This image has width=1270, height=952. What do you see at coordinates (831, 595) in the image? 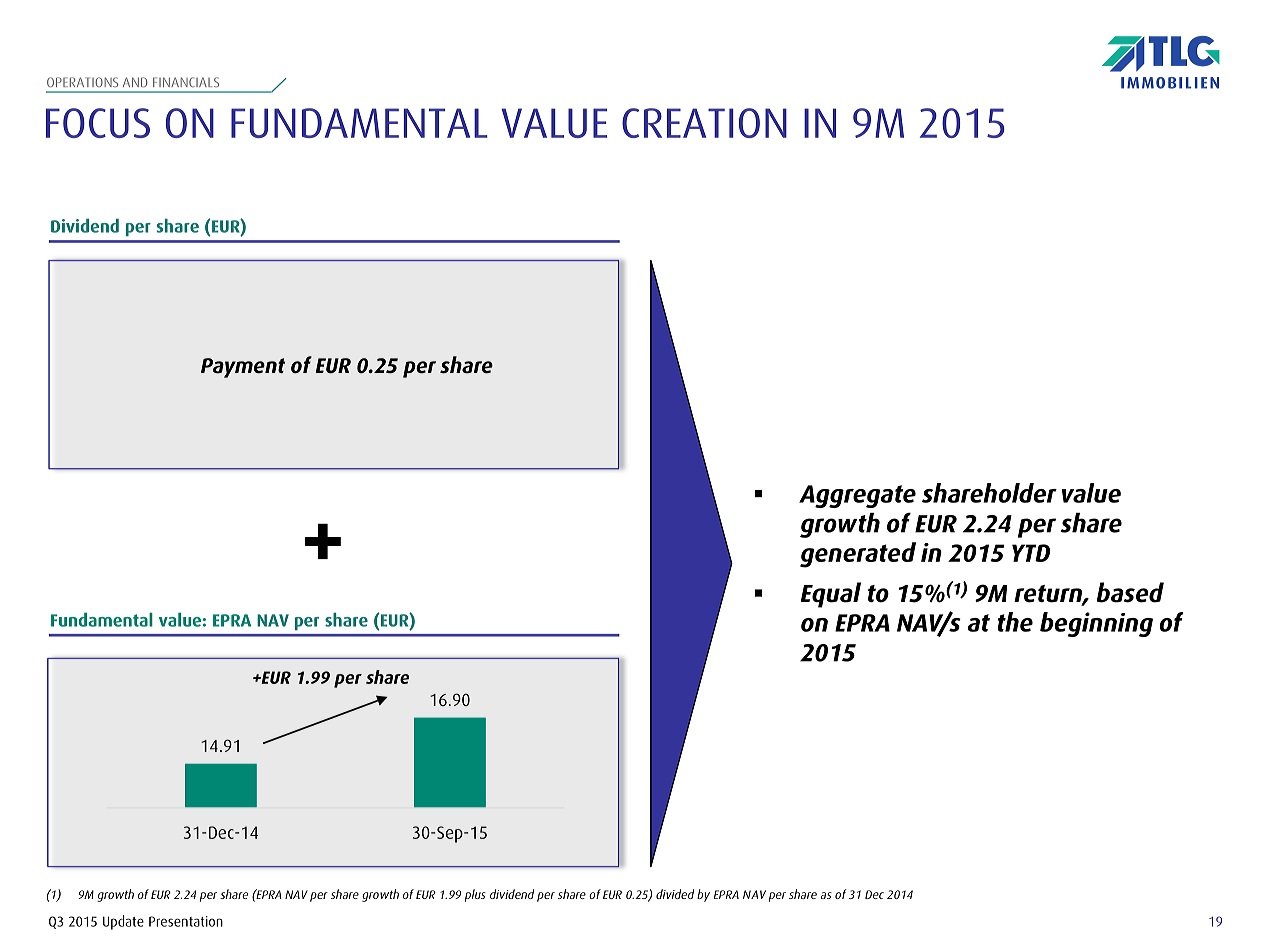
I see `Equal` at bounding box center [831, 595].
